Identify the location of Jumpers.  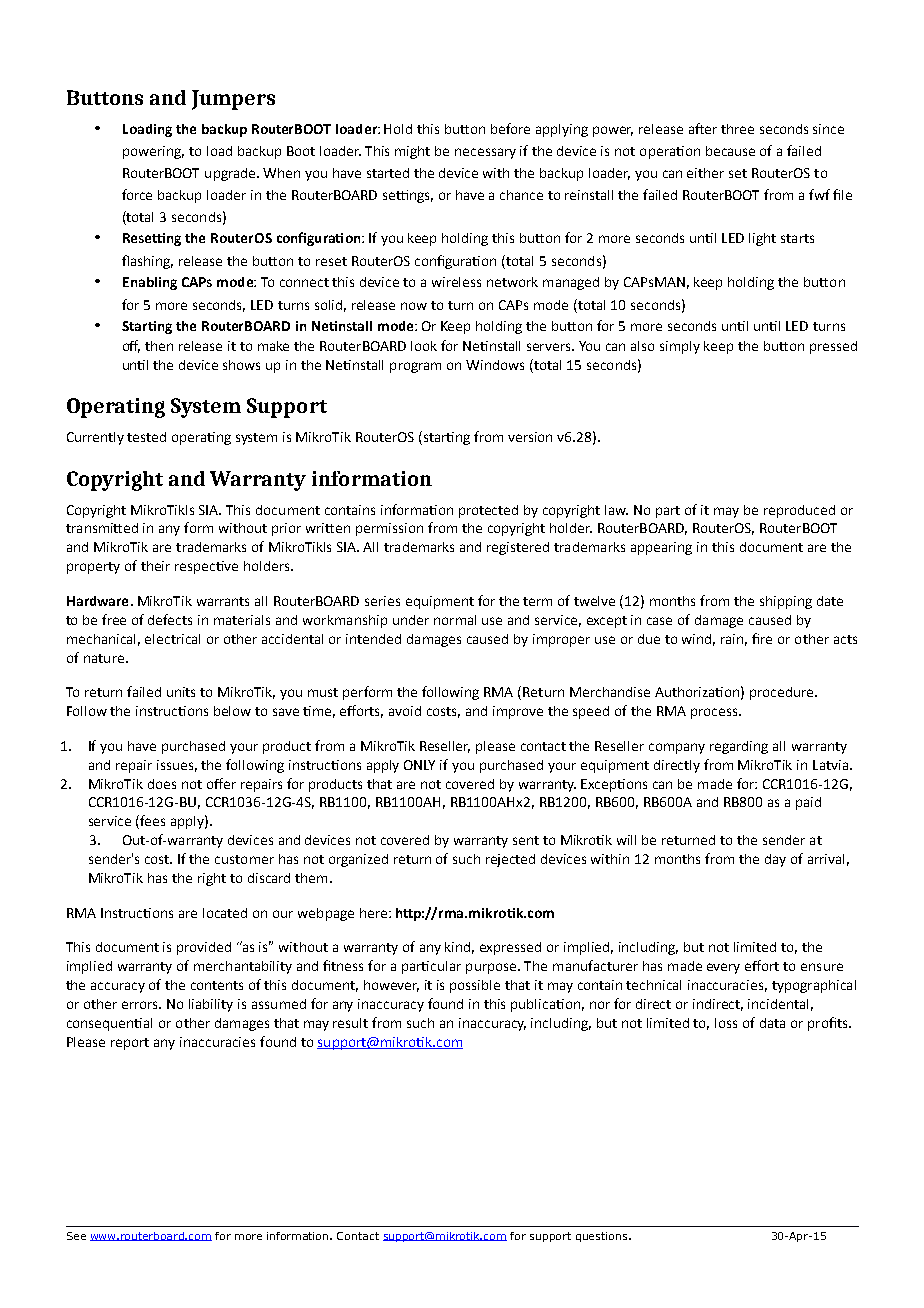
(233, 100).
